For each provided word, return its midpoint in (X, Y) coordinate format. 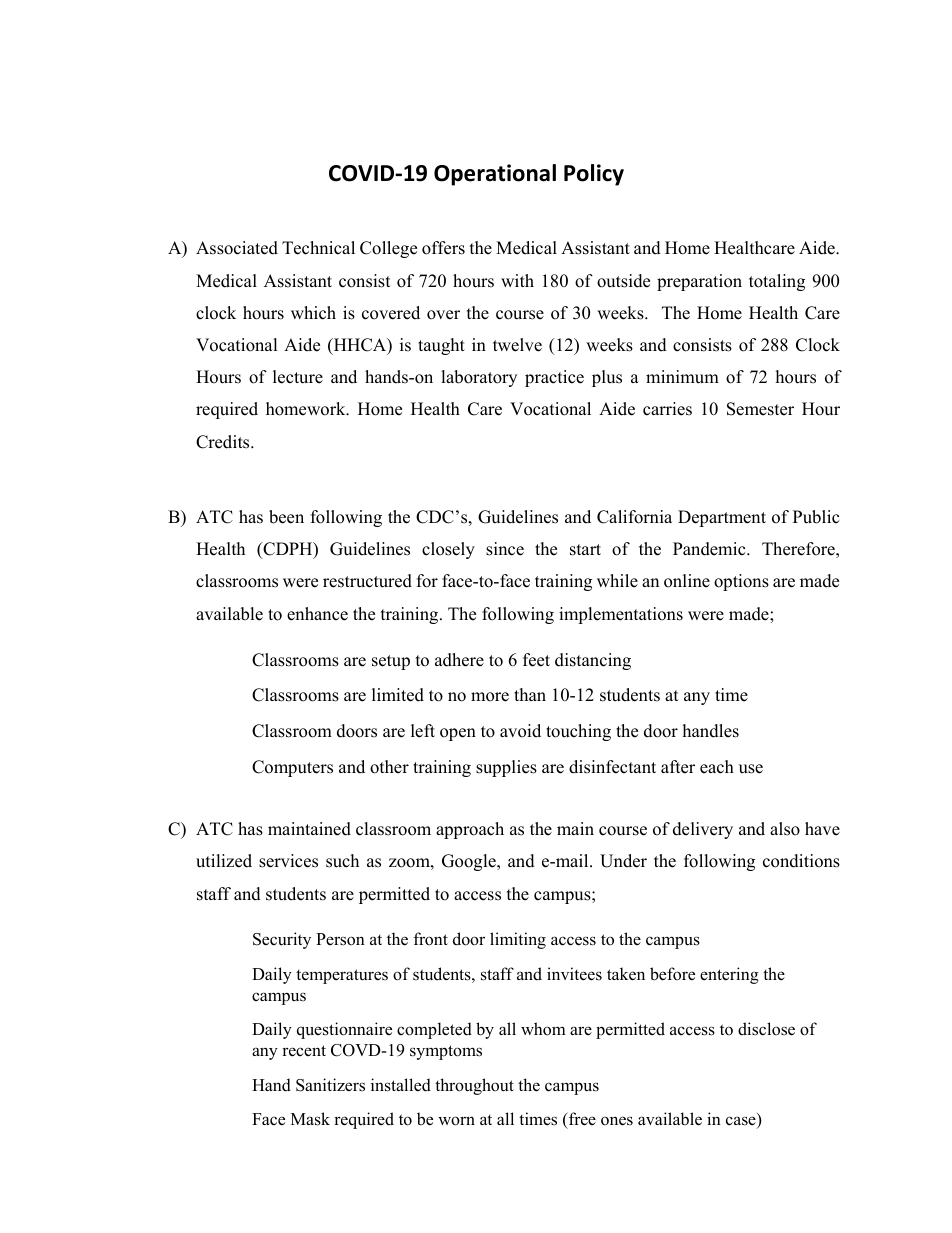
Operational (495, 175)
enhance (317, 614)
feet (536, 660)
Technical (318, 248)
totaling (777, 282)
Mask (310, 1119)
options (741, 582)
